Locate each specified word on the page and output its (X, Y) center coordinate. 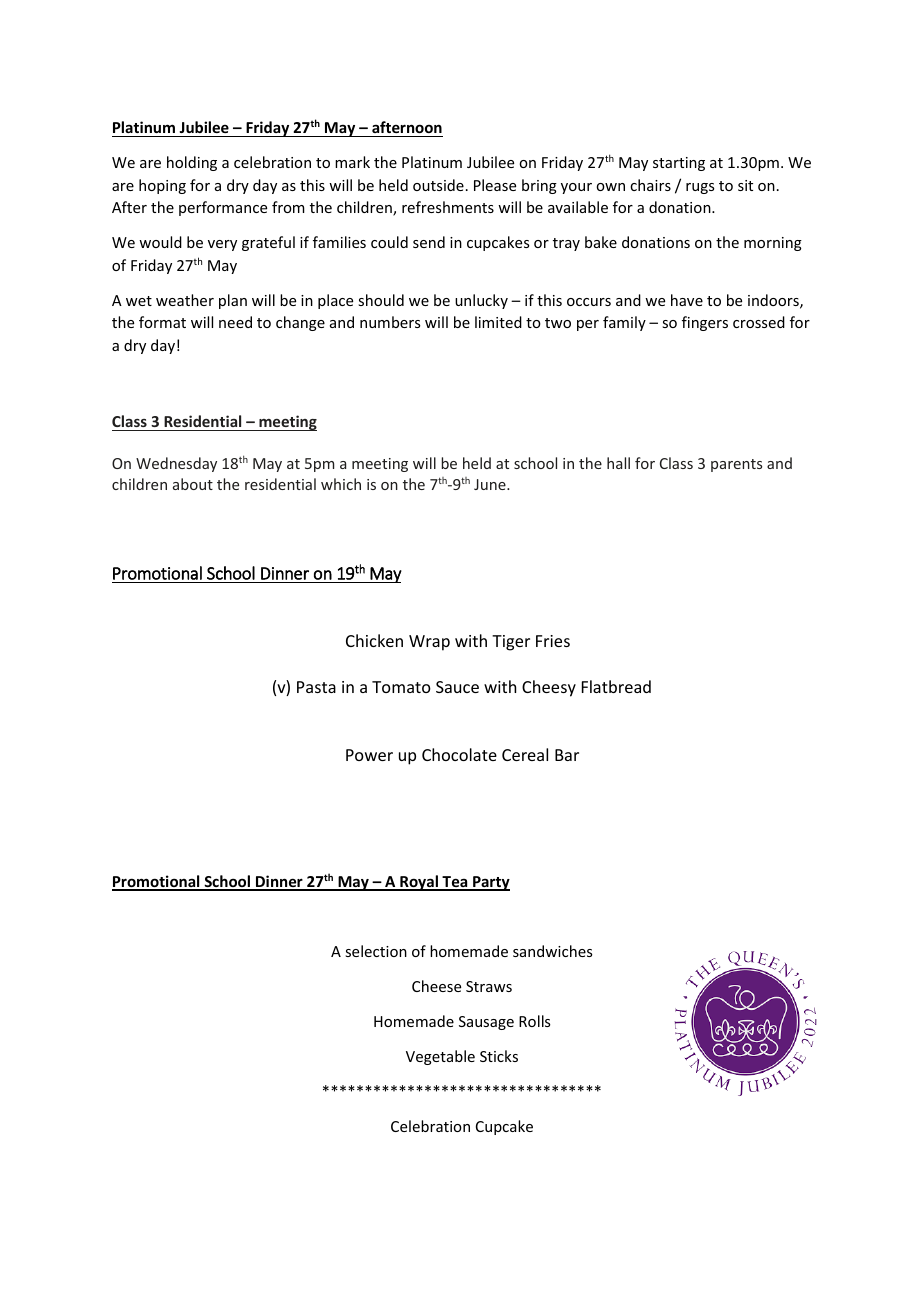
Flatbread (616, 686)
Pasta (316, 687)
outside (438, 185)
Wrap (429, 643)
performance (223, 208)
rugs (700, 188)
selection (376, 951)
